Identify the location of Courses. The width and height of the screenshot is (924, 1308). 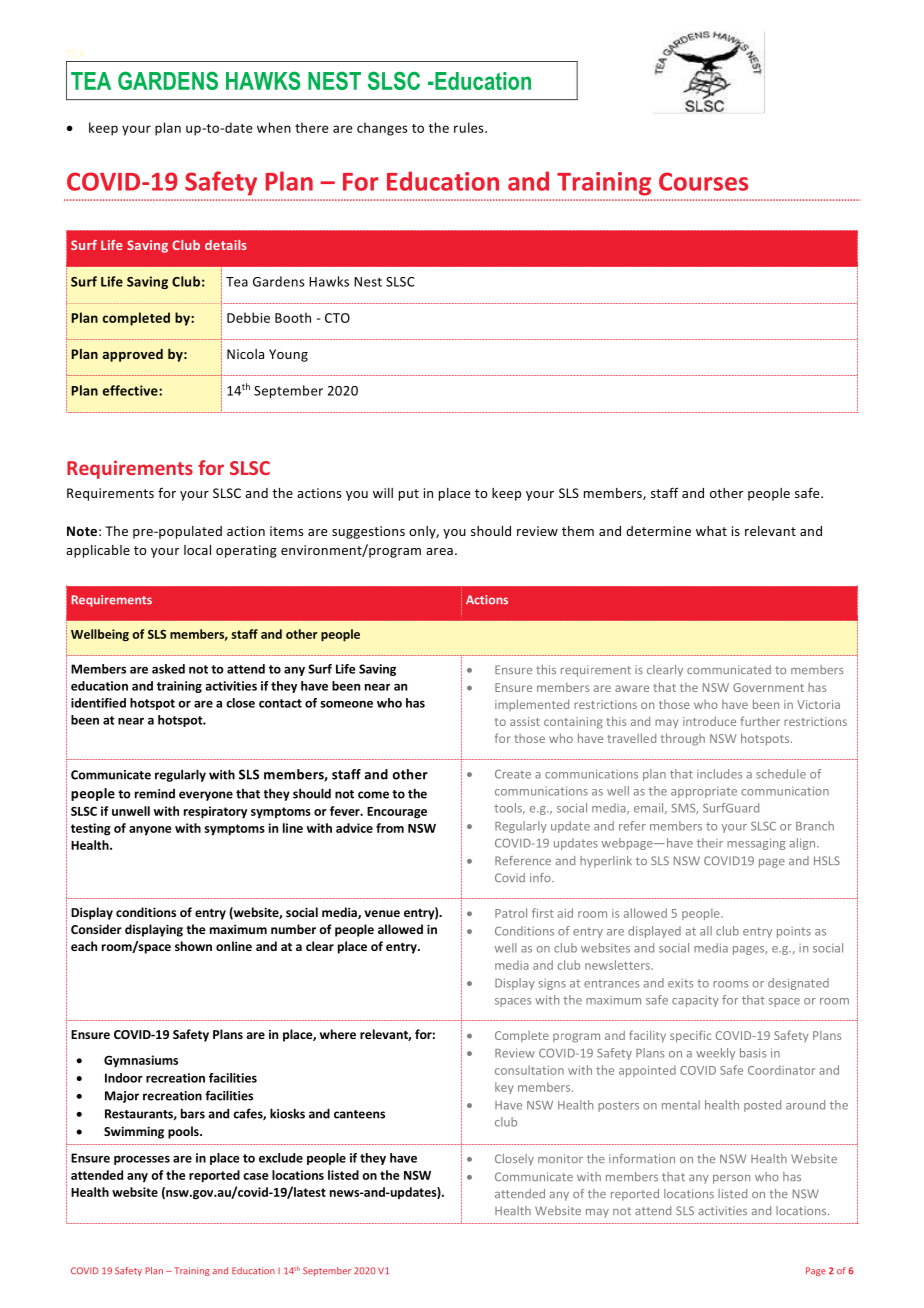
(703, 181).
